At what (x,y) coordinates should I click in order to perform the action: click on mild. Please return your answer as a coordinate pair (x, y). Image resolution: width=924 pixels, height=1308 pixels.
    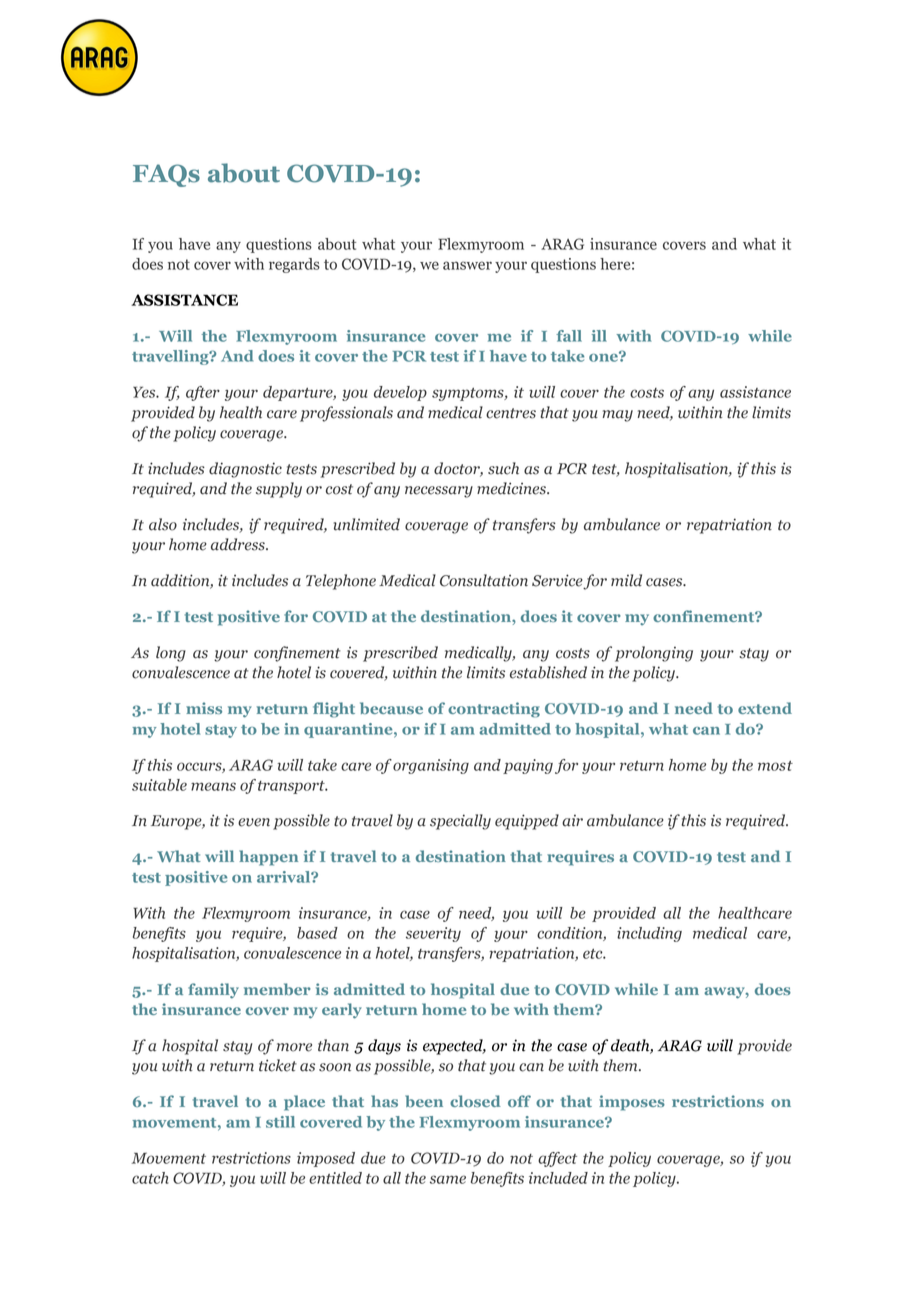
    Looking at the image, I should click on (626, 580).
